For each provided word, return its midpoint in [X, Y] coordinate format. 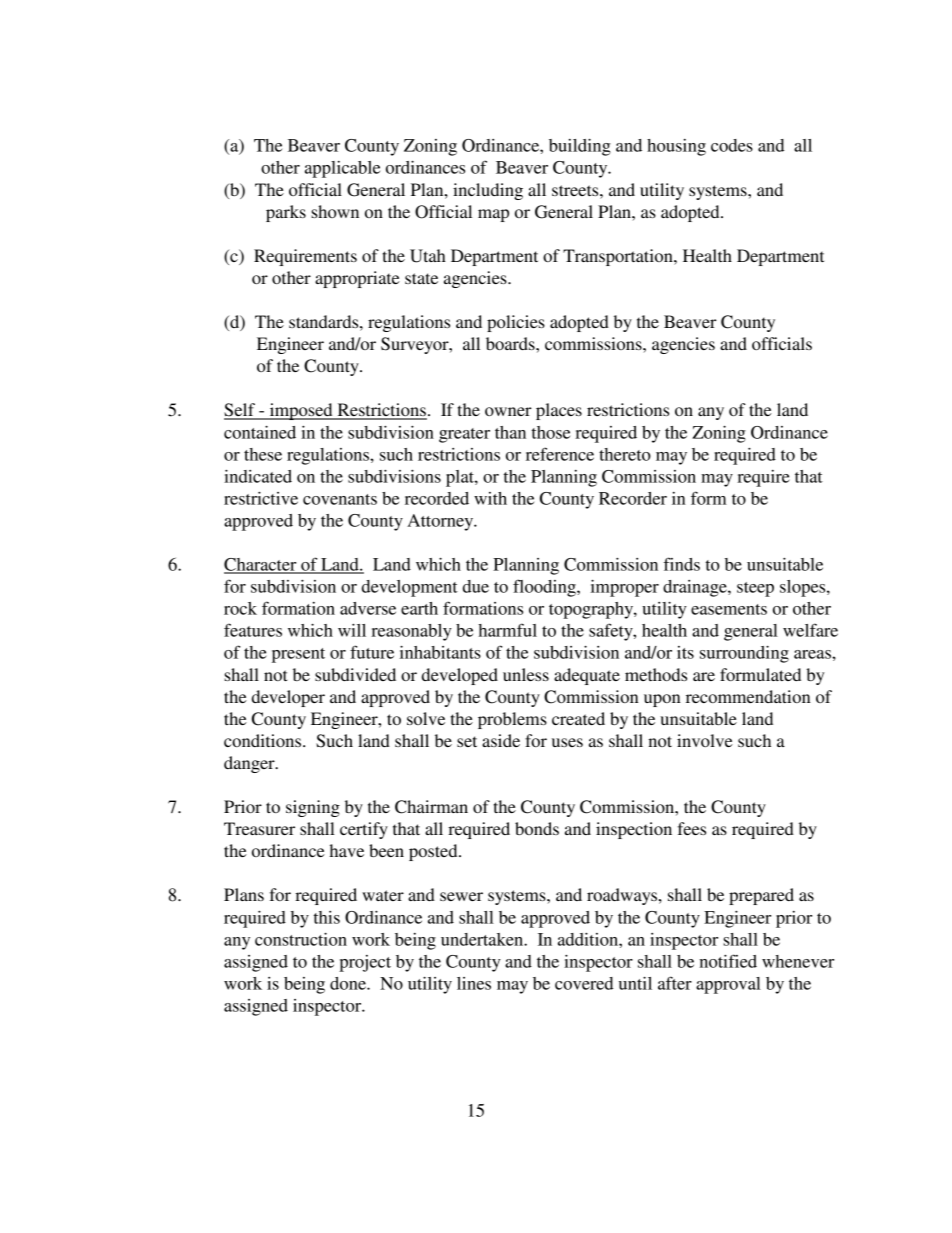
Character [261, 565]
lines [474, 983]
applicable [342, 169]
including [488, 191]
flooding [545, 588]
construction [301, 939]
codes [732, 145]
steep [755, 589]
